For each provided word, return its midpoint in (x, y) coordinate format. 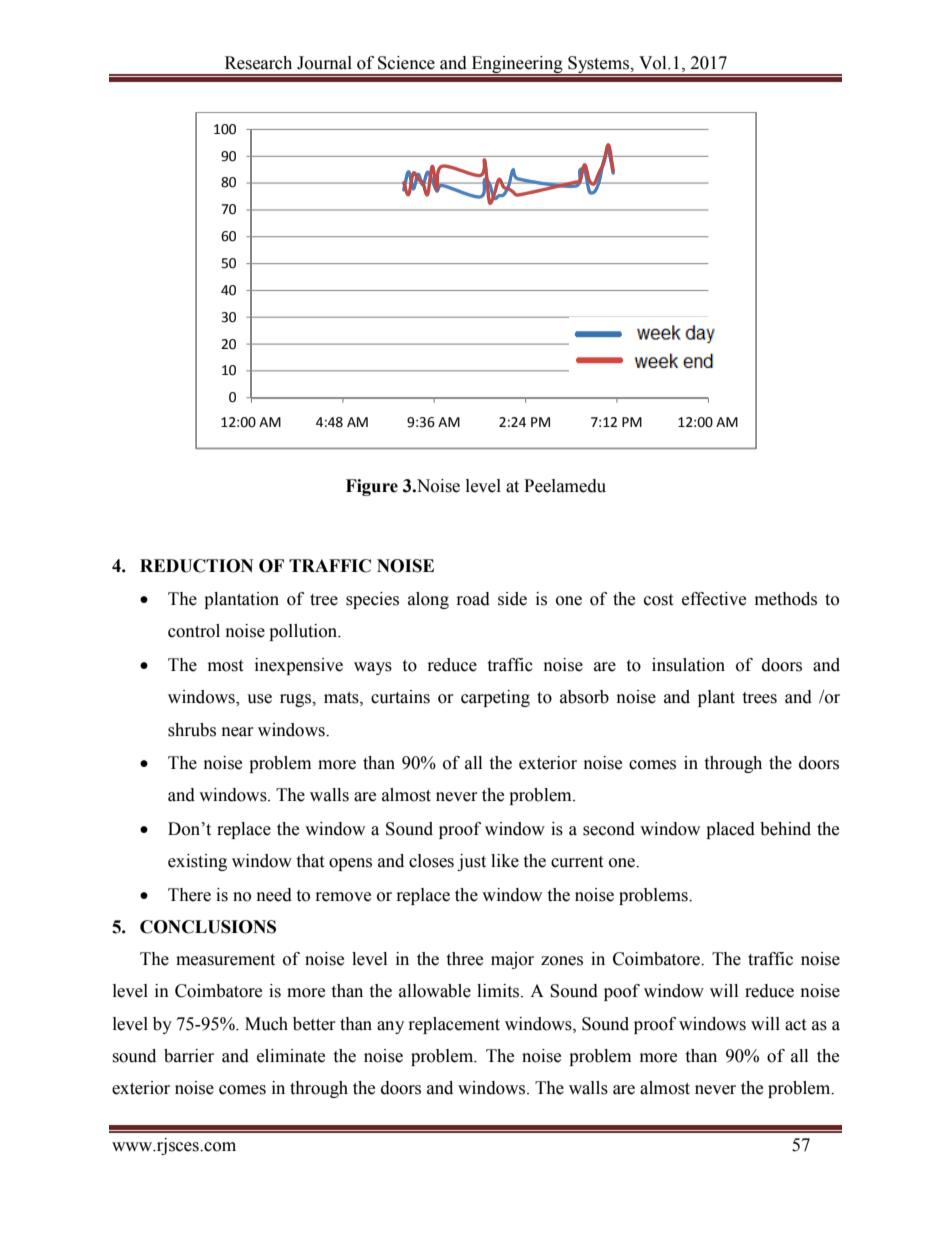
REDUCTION (196, 566)
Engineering (517, 65)
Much (266, 1024)
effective (714, 599)
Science (406, 63)
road (473, 599)
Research (258, 63)
